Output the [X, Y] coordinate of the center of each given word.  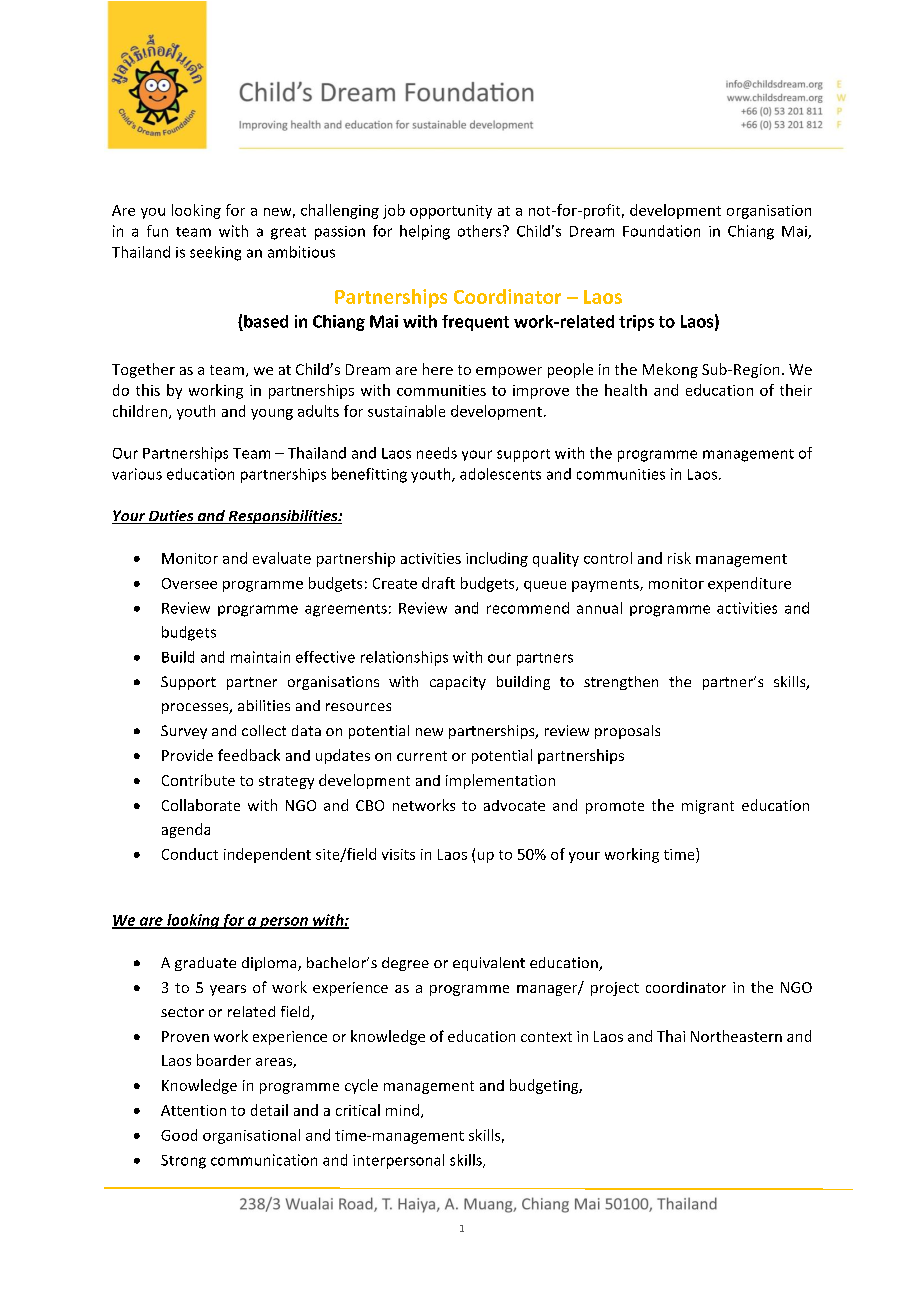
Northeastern [736, 1036]
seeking [215, 253]
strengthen [621, 683]
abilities [264, 705]
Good [179, 1135]
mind [402, 1110]
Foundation [661, 231]
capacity [458, 683]
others [481, 231]
